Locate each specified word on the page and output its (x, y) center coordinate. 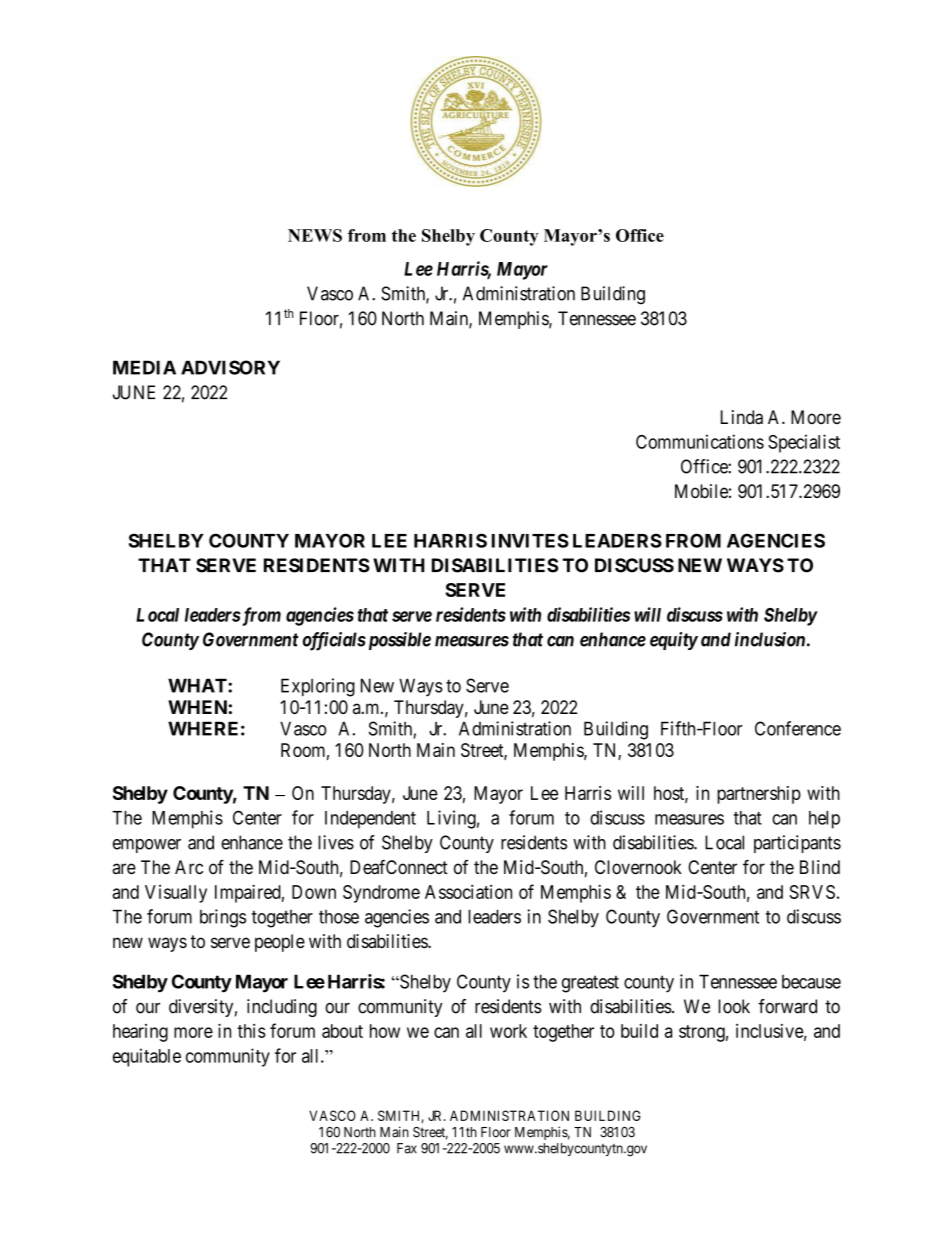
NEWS (315, 235)
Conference (798, 728)
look (734, 1006)
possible (398, 641)
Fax (407, 1148)
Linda (742, 417)
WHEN (197, 707)
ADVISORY (230, 367)
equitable (147, 1057)
